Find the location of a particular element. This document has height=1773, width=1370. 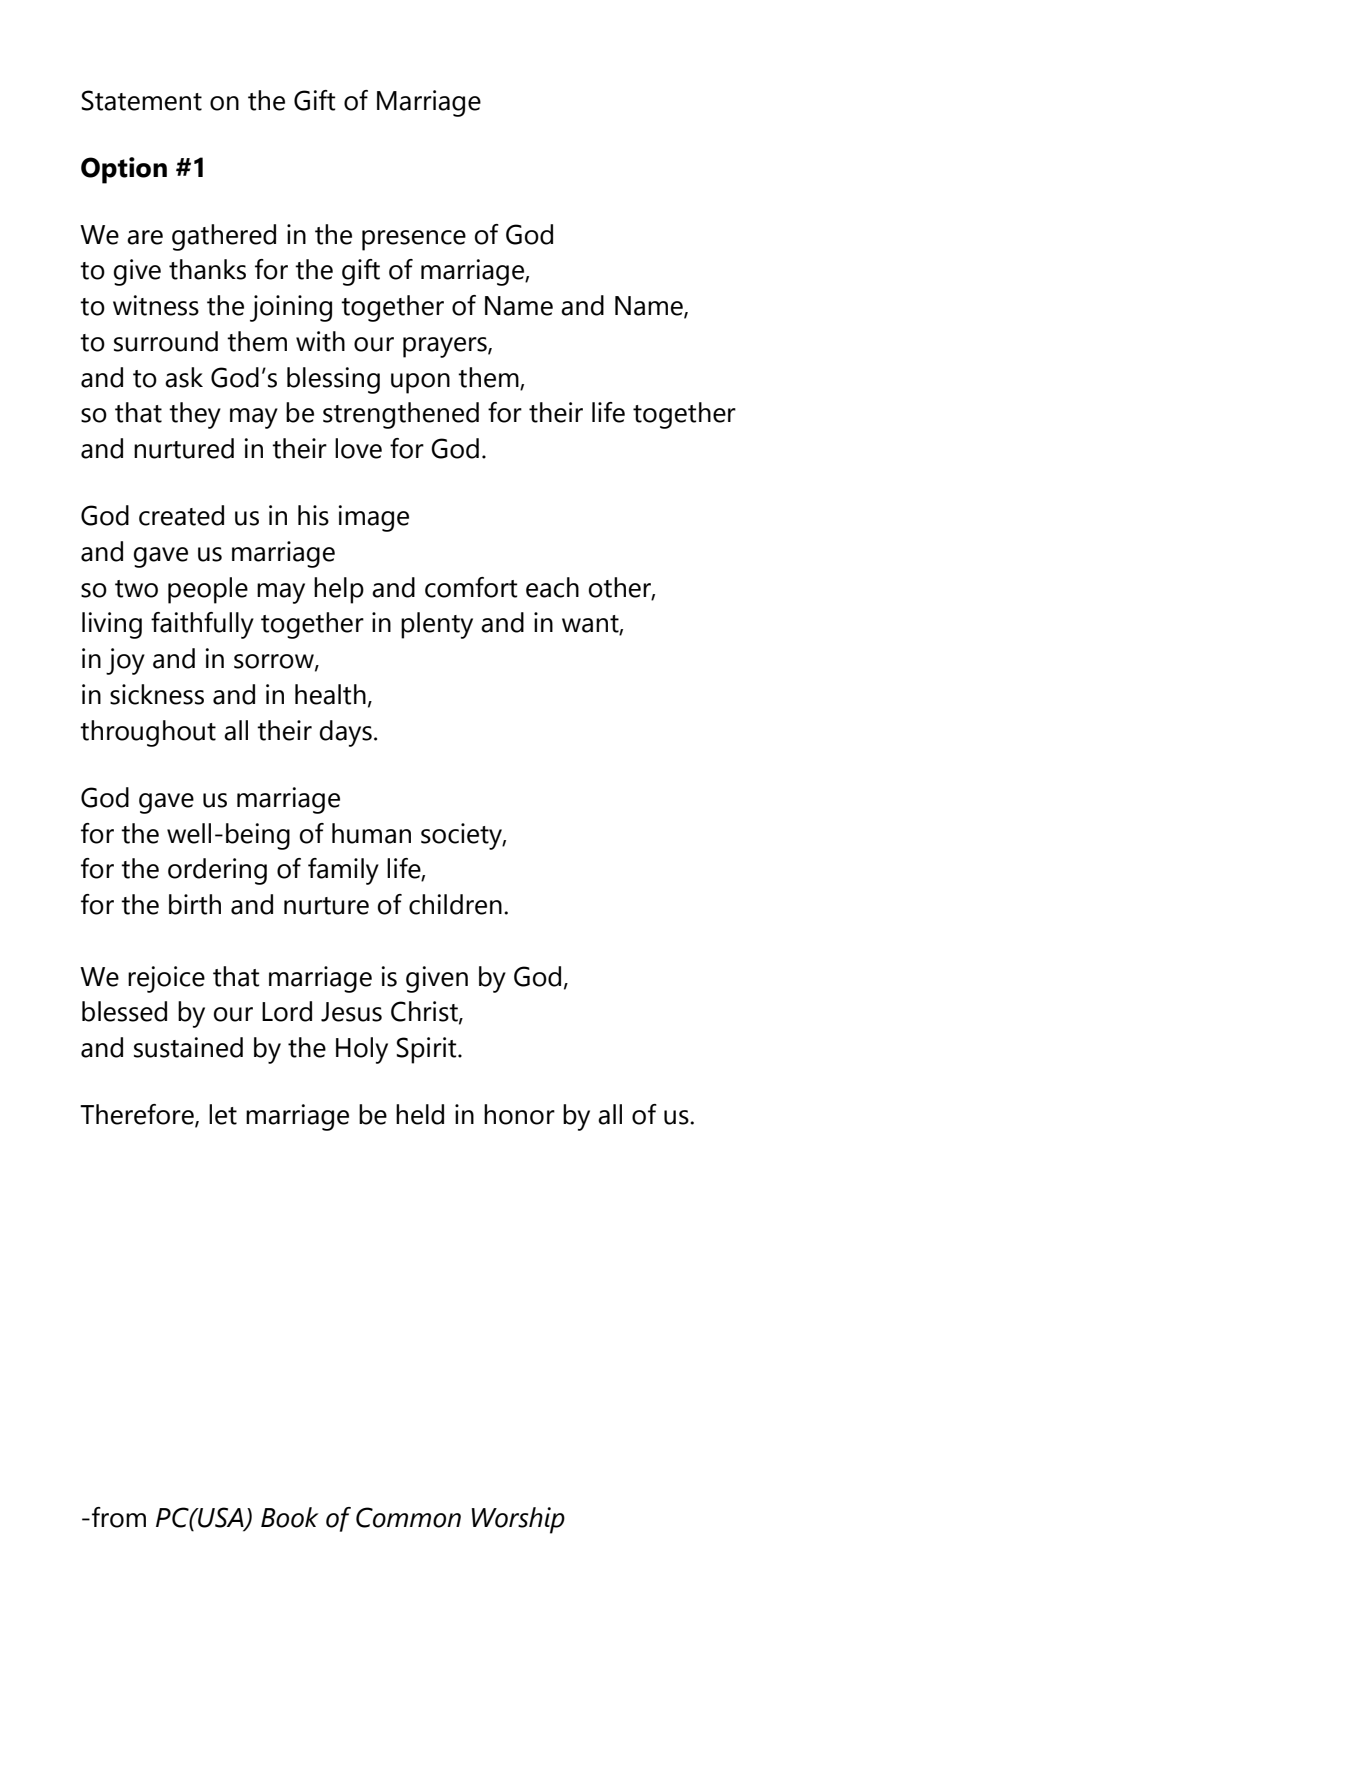

strengthened is located at coordinates (401, 415).
